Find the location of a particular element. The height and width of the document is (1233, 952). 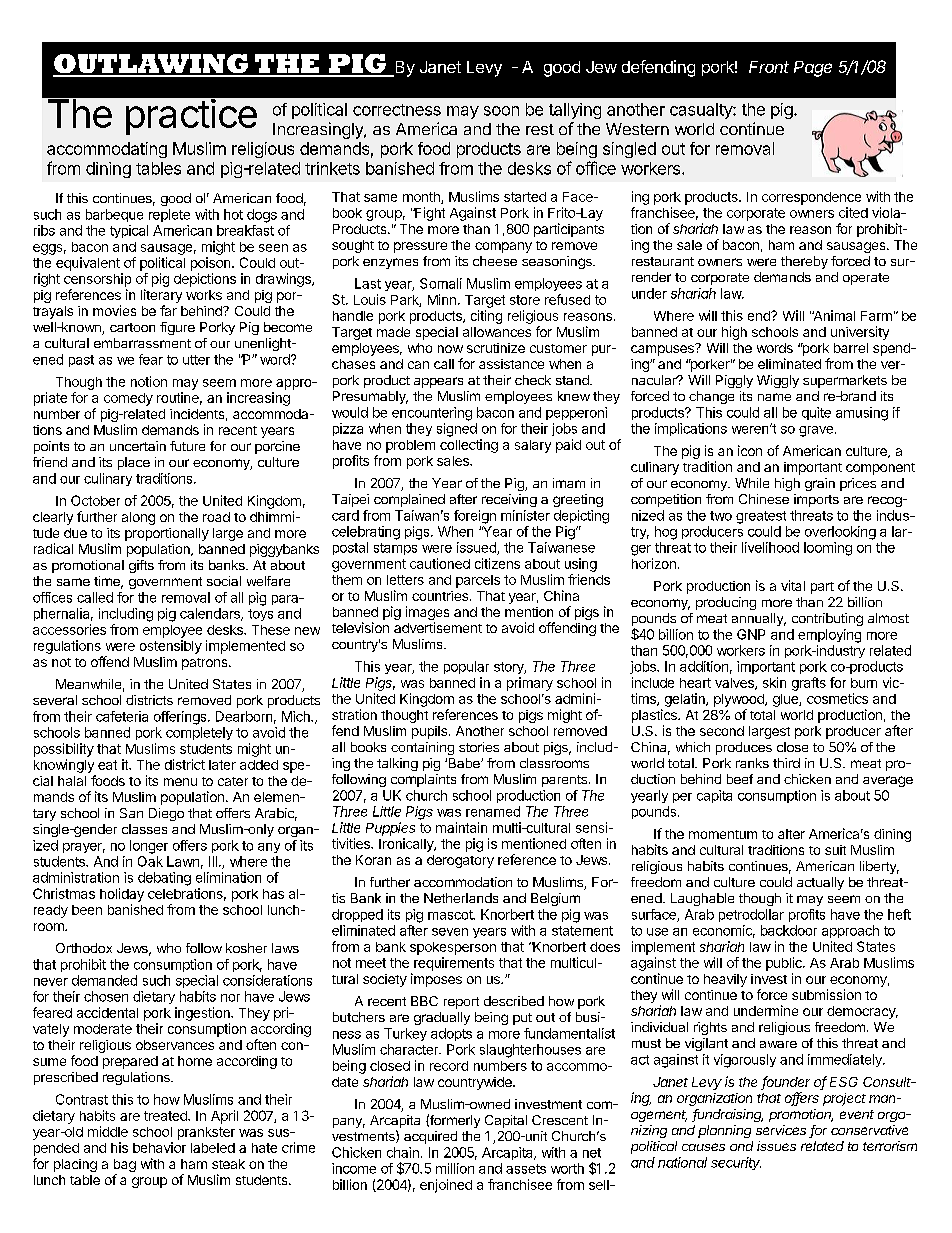

debating is located at coordinates (164, 879).
